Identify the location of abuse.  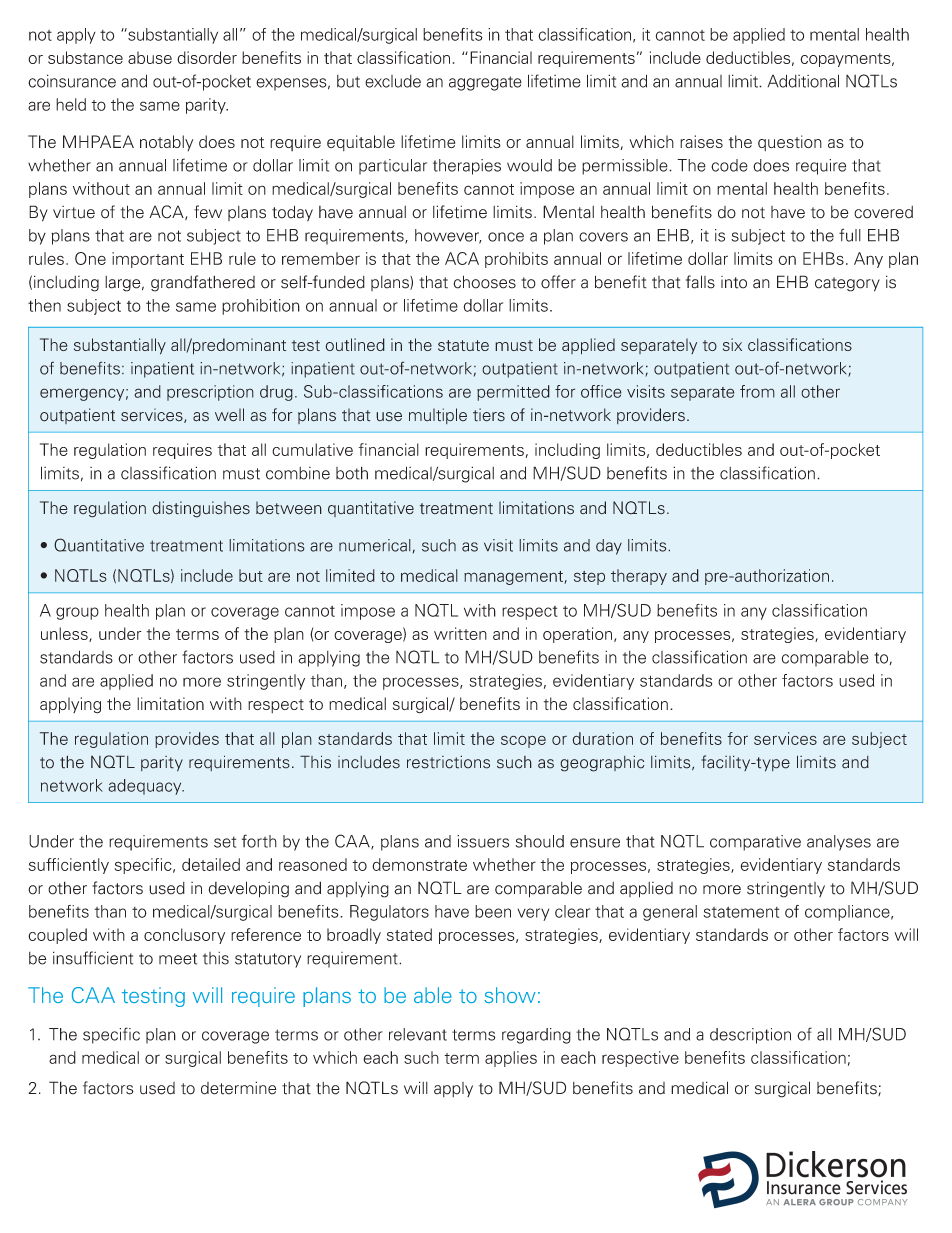
(150, 57).
